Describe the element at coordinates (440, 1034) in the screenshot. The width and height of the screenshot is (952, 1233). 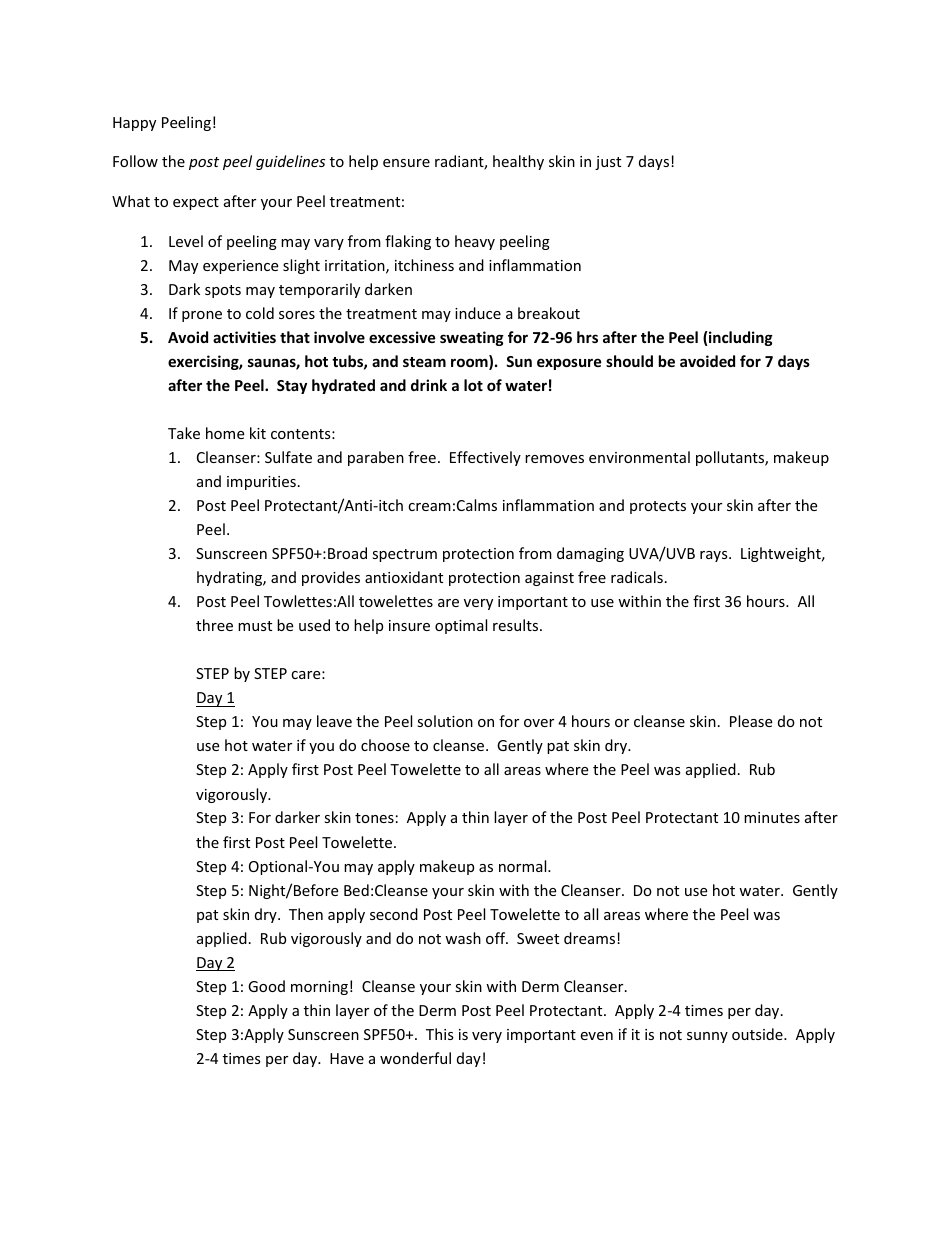
I see `This` at that location.
